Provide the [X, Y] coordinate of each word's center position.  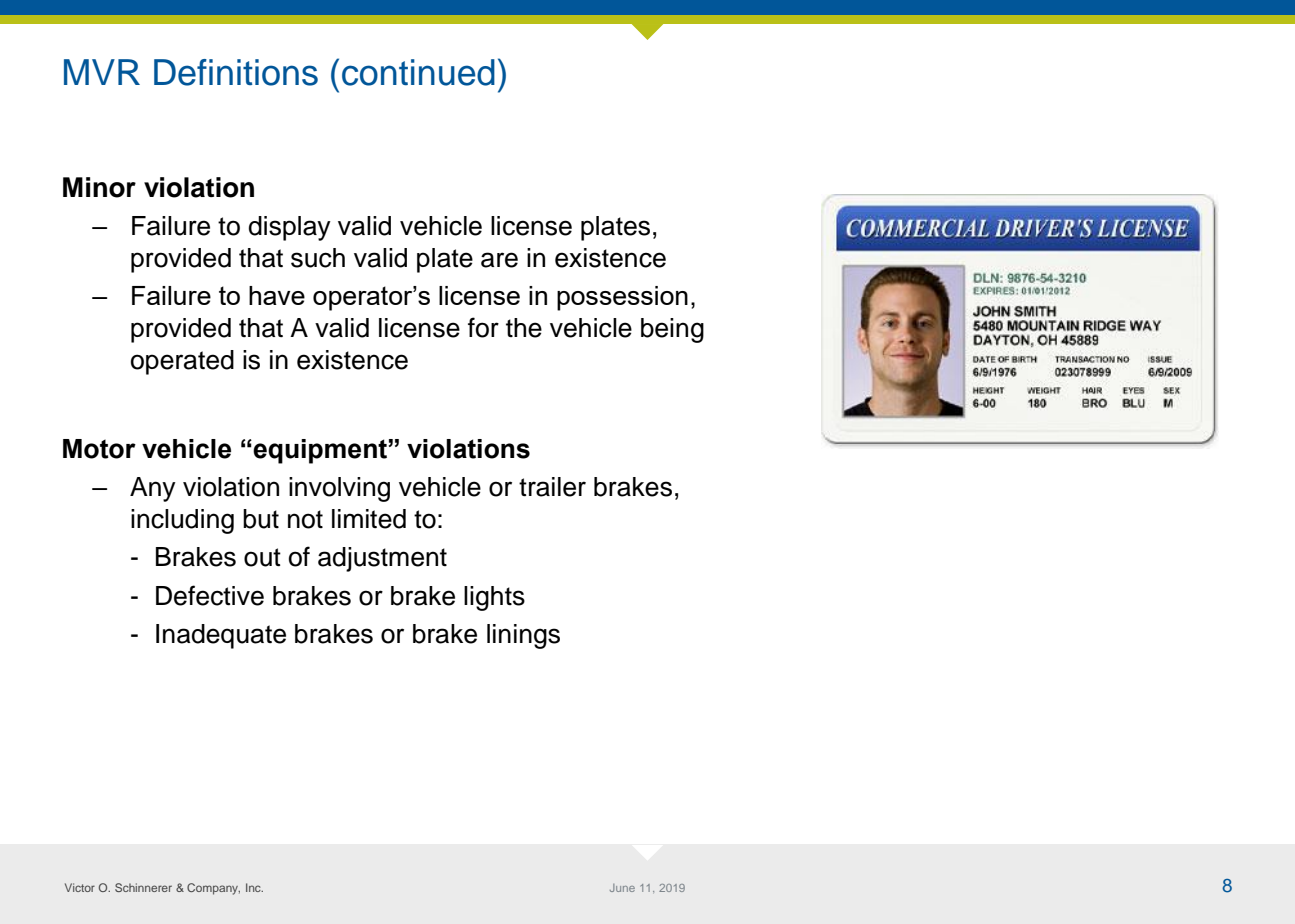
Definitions [236, 72]
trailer [552, 487]
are [499, 260]
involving [339, 489]
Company [213, 889]
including [182, 521]
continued [418, 72]
